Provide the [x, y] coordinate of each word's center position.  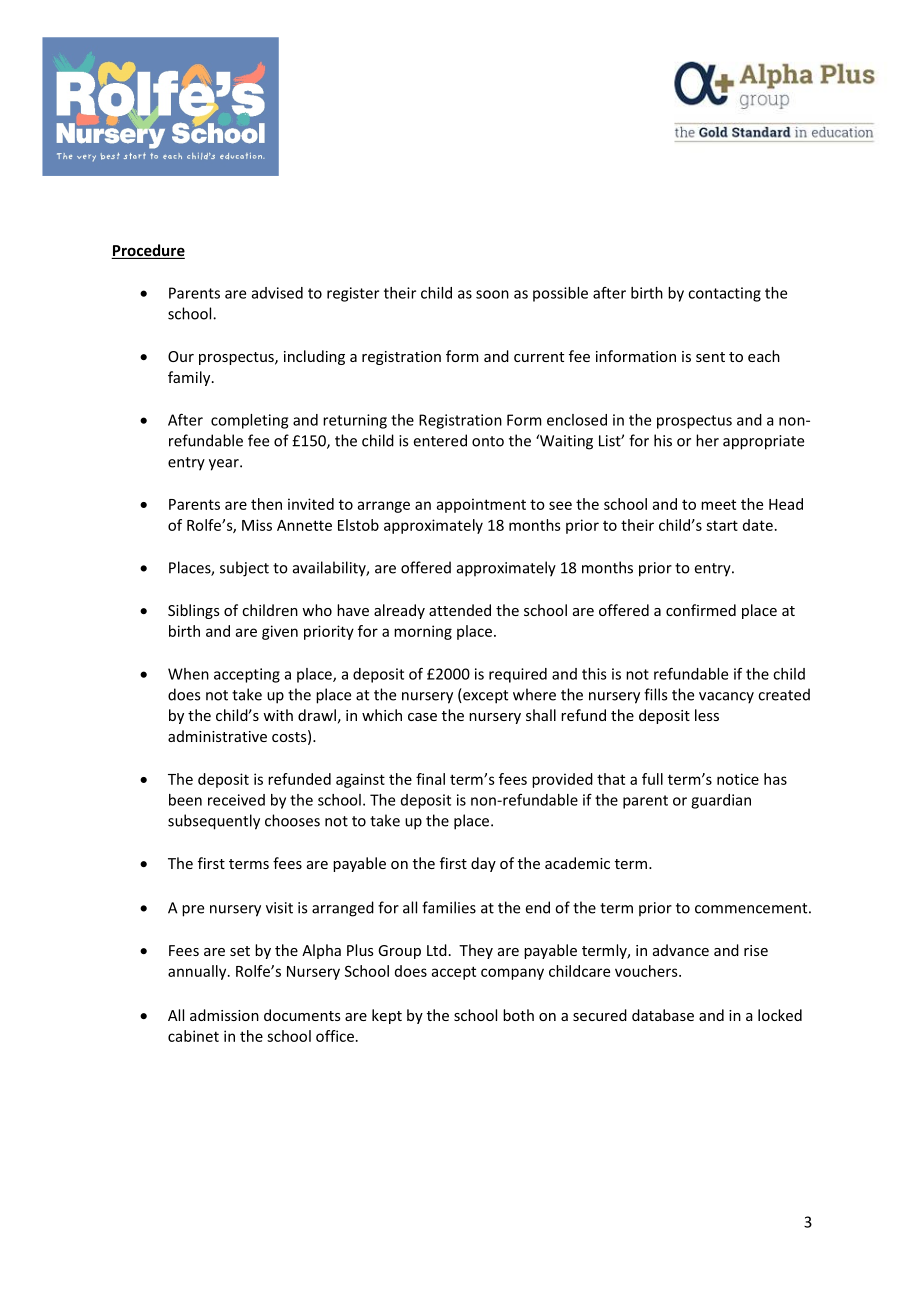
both [518, 1015]
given [280, 632]
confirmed [701, 610]
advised [277, 293]
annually [198, 972]
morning [423, 632]
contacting [724, 294]
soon [492, 294]
